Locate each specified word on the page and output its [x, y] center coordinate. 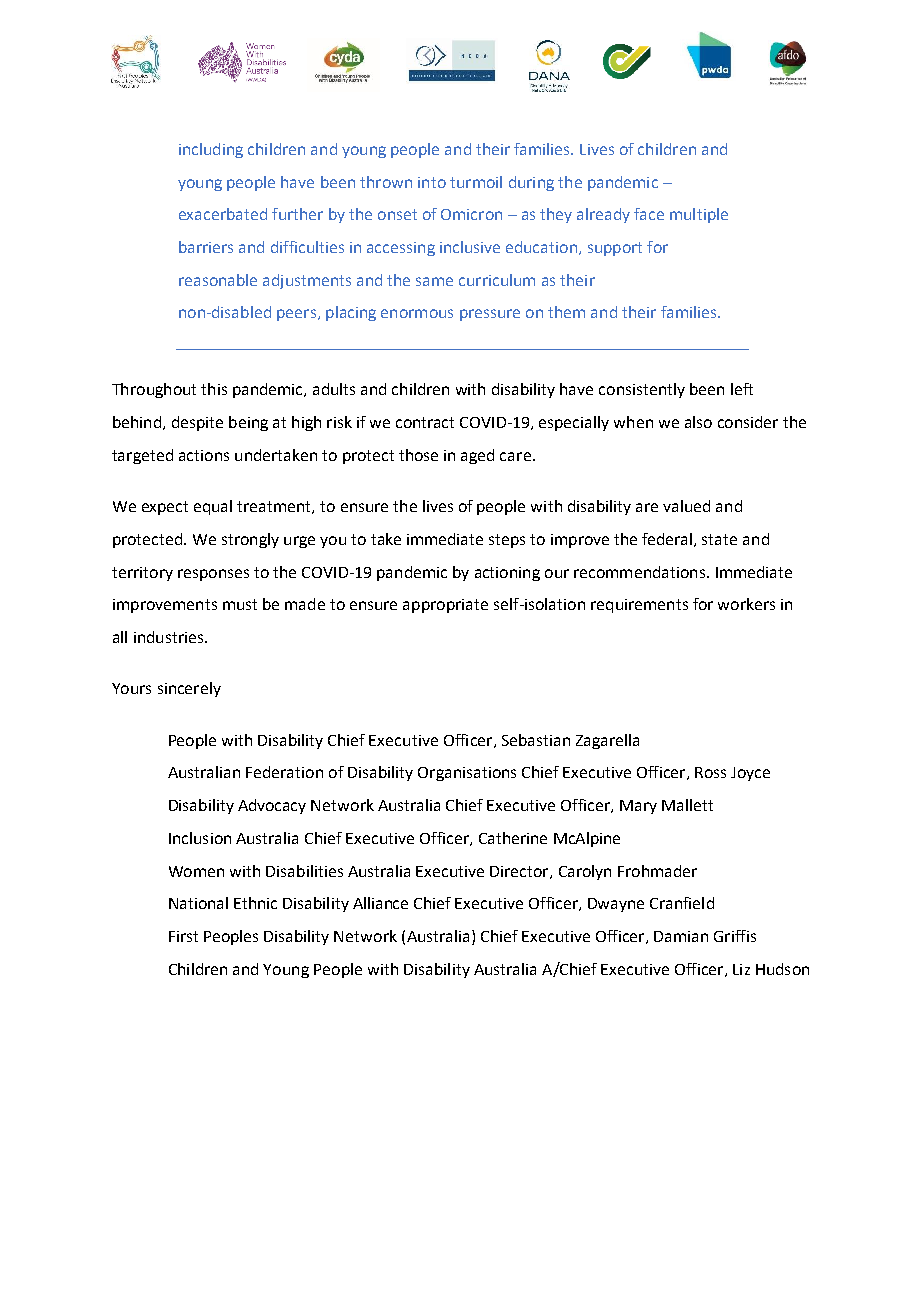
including [211, 150]
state [719, 539]
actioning [507, 574]
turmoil [476, 182]
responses [213, 575]
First [183, 936]
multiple [699, 215]
